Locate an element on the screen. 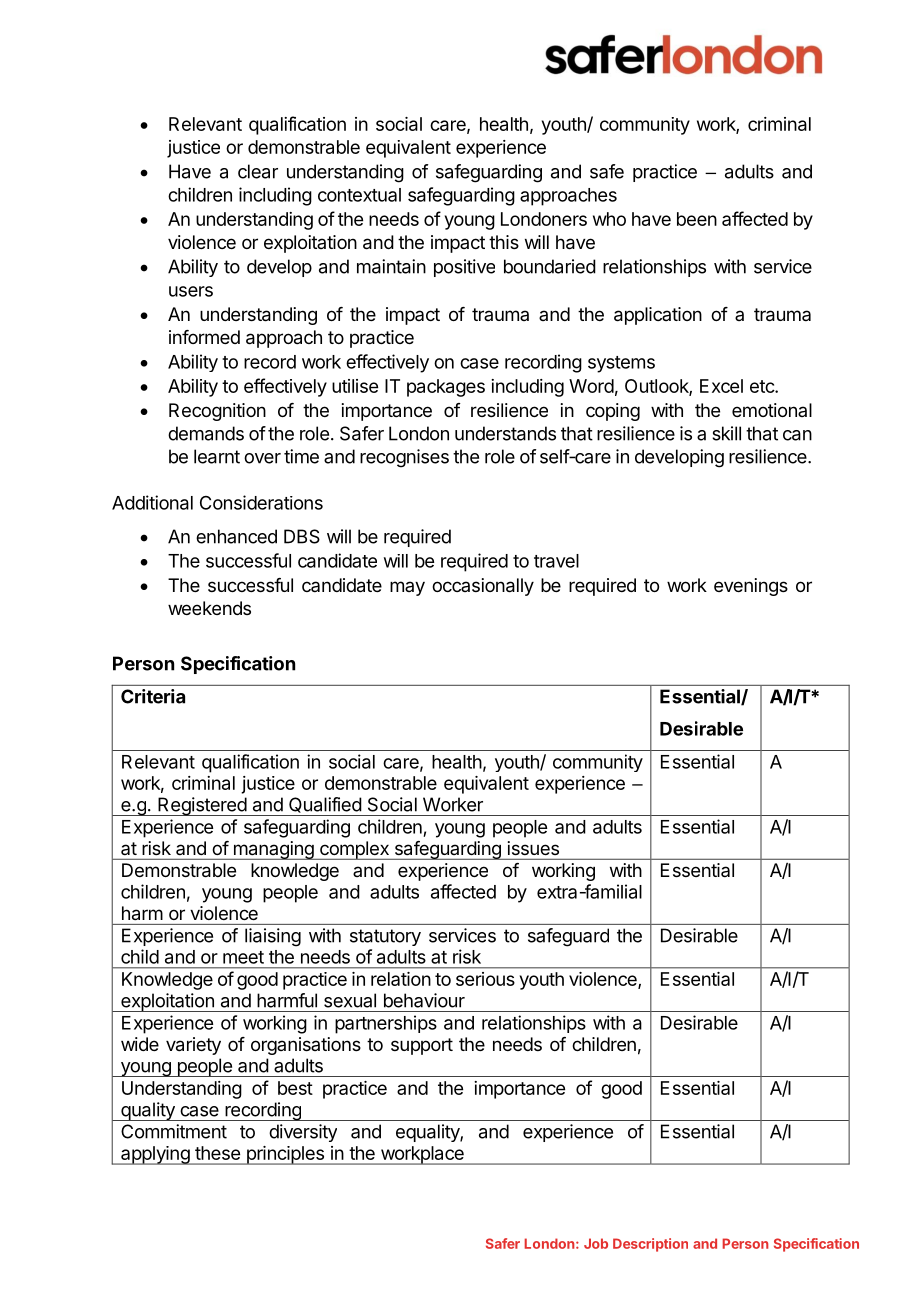 Image resolution: width=924 pixels, height=1308 pixels. been is located at coordinates (697, 219).
